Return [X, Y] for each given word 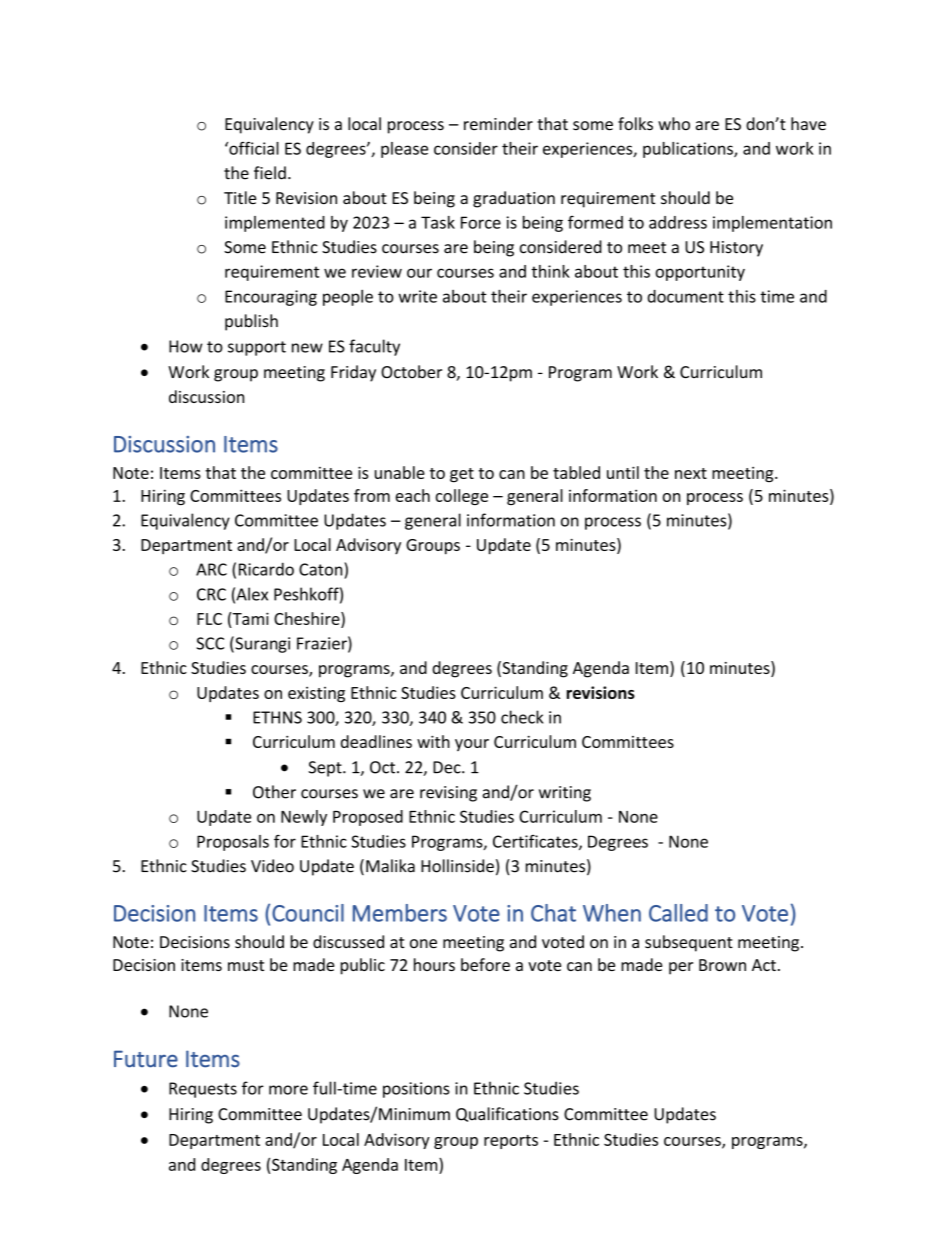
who [674, 124]
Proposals [233, 843]
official [253, 148]
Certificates [536, 842]
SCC [210, 643]
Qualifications [507, 1114]
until [623, 472]
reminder [498, 124]
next [691, 473]
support [257, 348]
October [411, 372]
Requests [203, 1090]
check [522, 717]
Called [678, 913]
